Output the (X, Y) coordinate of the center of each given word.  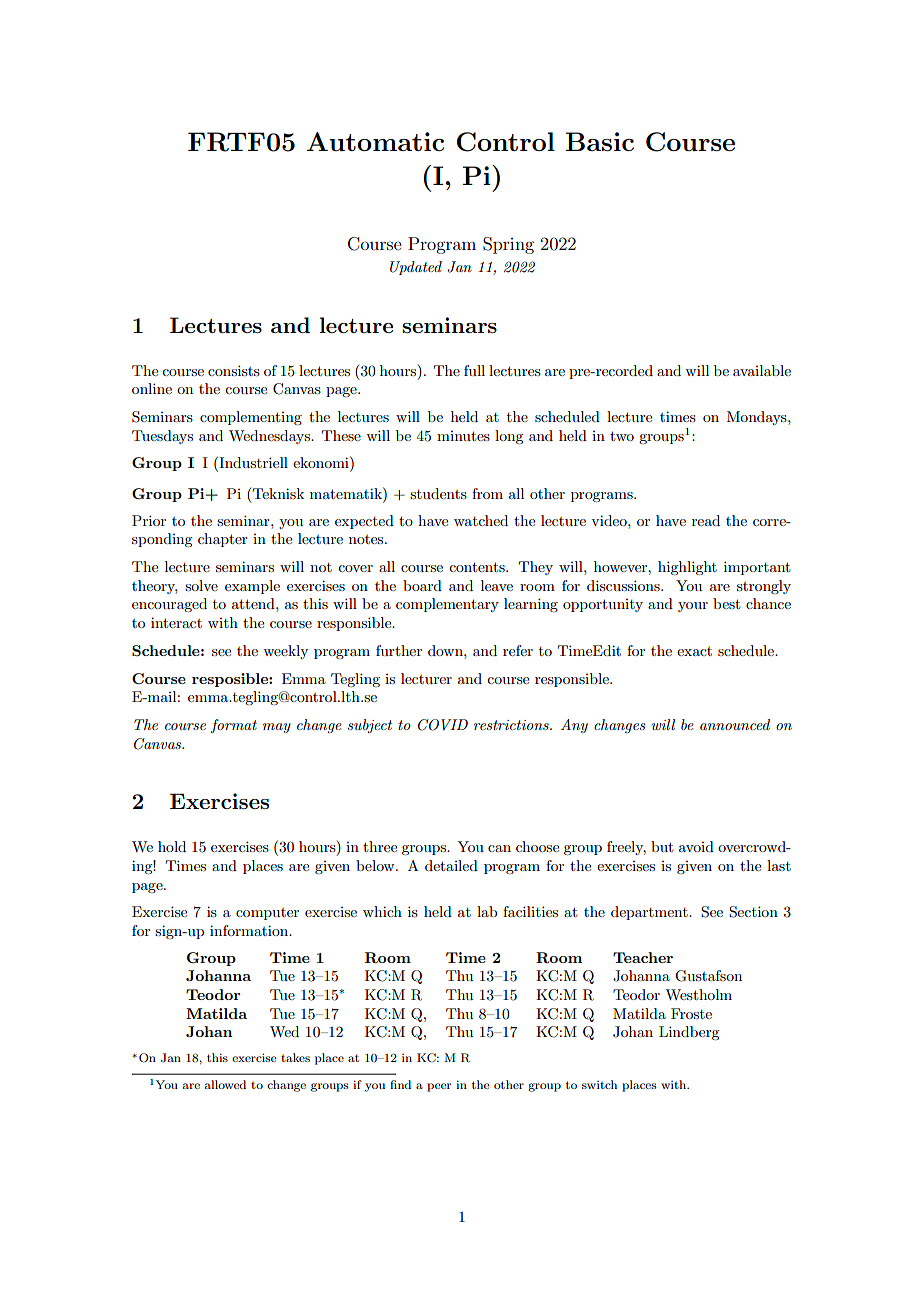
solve (201, 585)
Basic (600, 141)
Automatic (375, 141)
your (693, 607)
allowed (225, 1084)
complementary (447, 605)
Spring (508, 245)
